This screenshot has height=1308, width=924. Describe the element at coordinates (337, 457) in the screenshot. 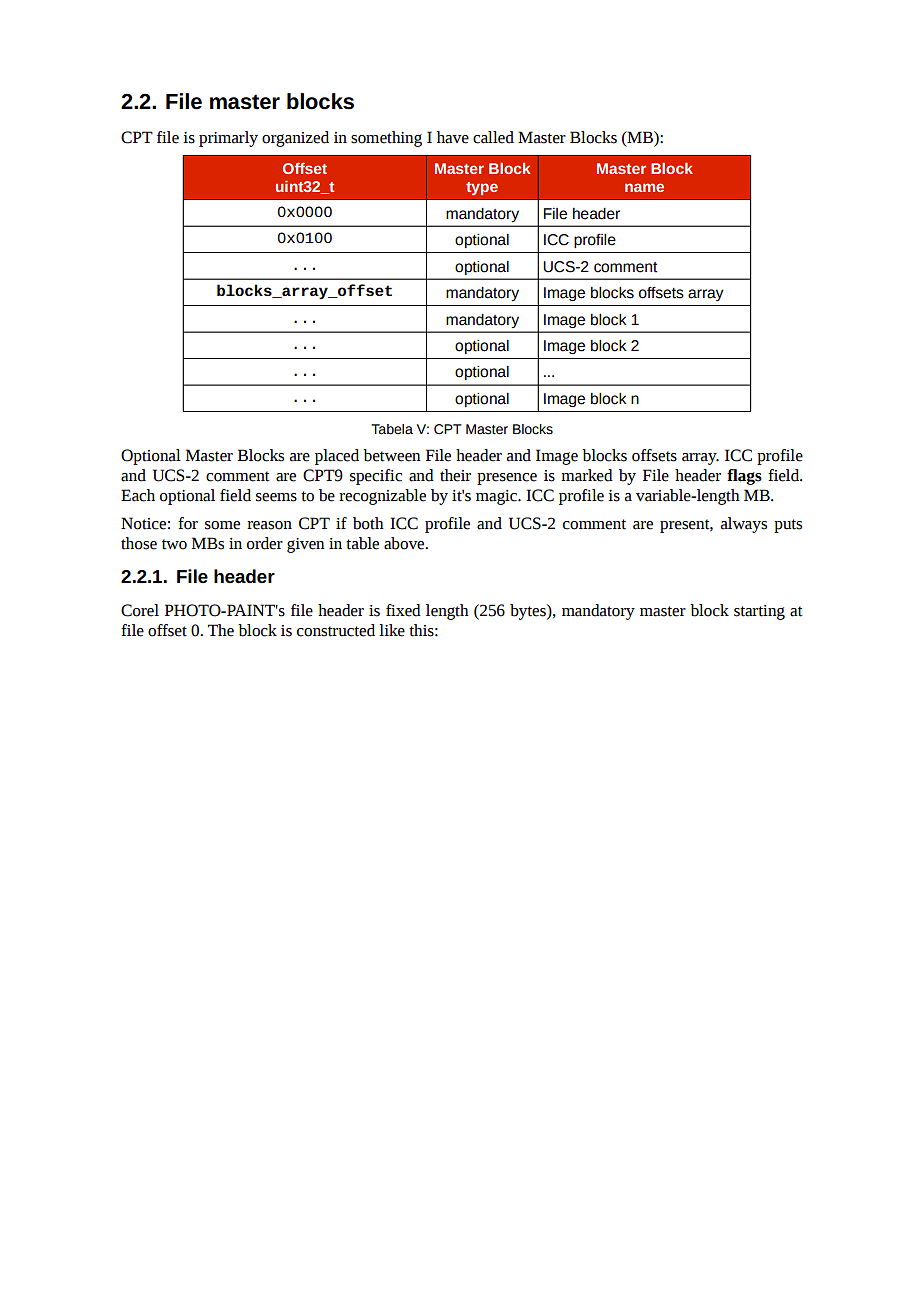

I see `placed` at that location.
